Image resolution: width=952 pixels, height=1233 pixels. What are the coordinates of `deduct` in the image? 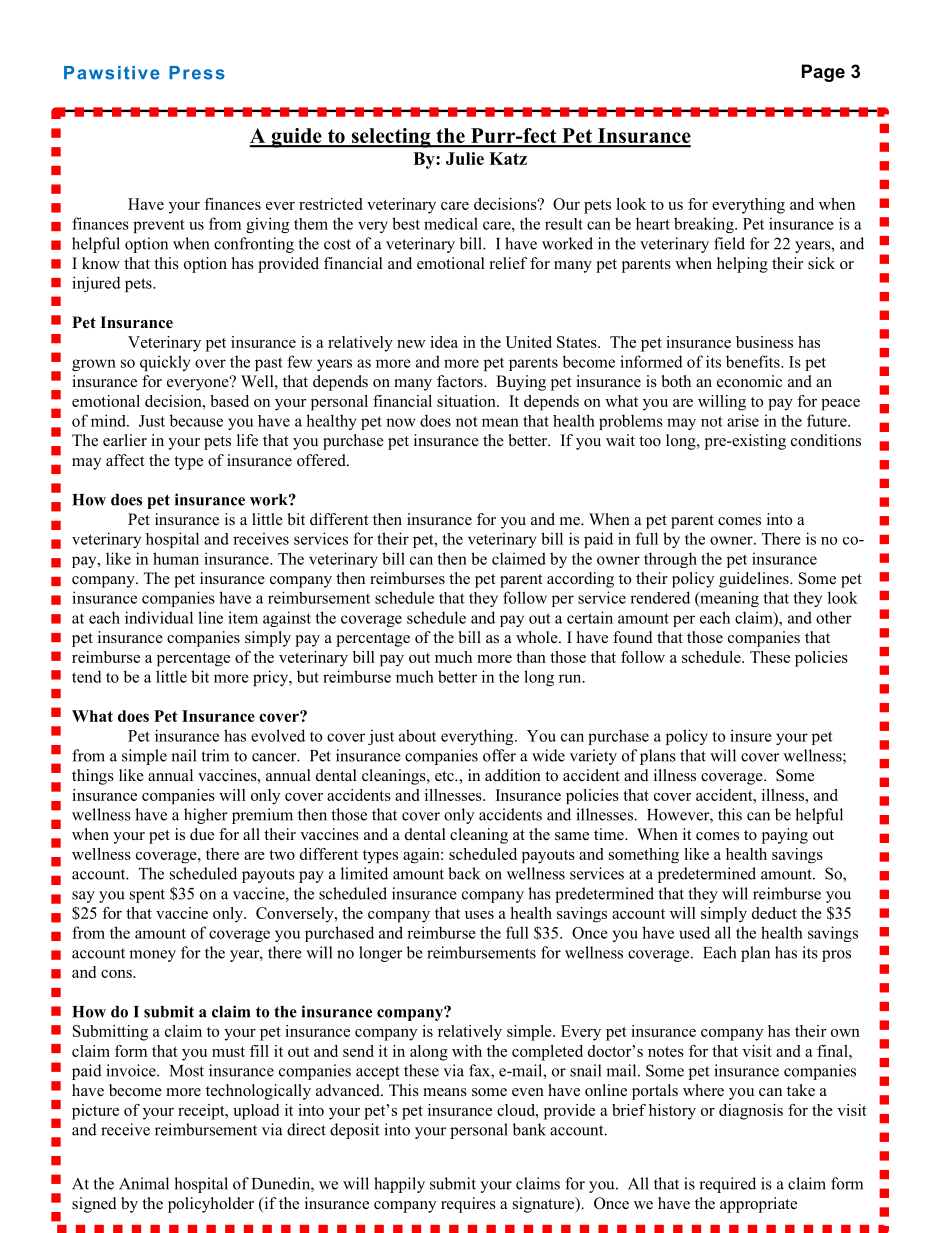 It's located at (774, 913).
